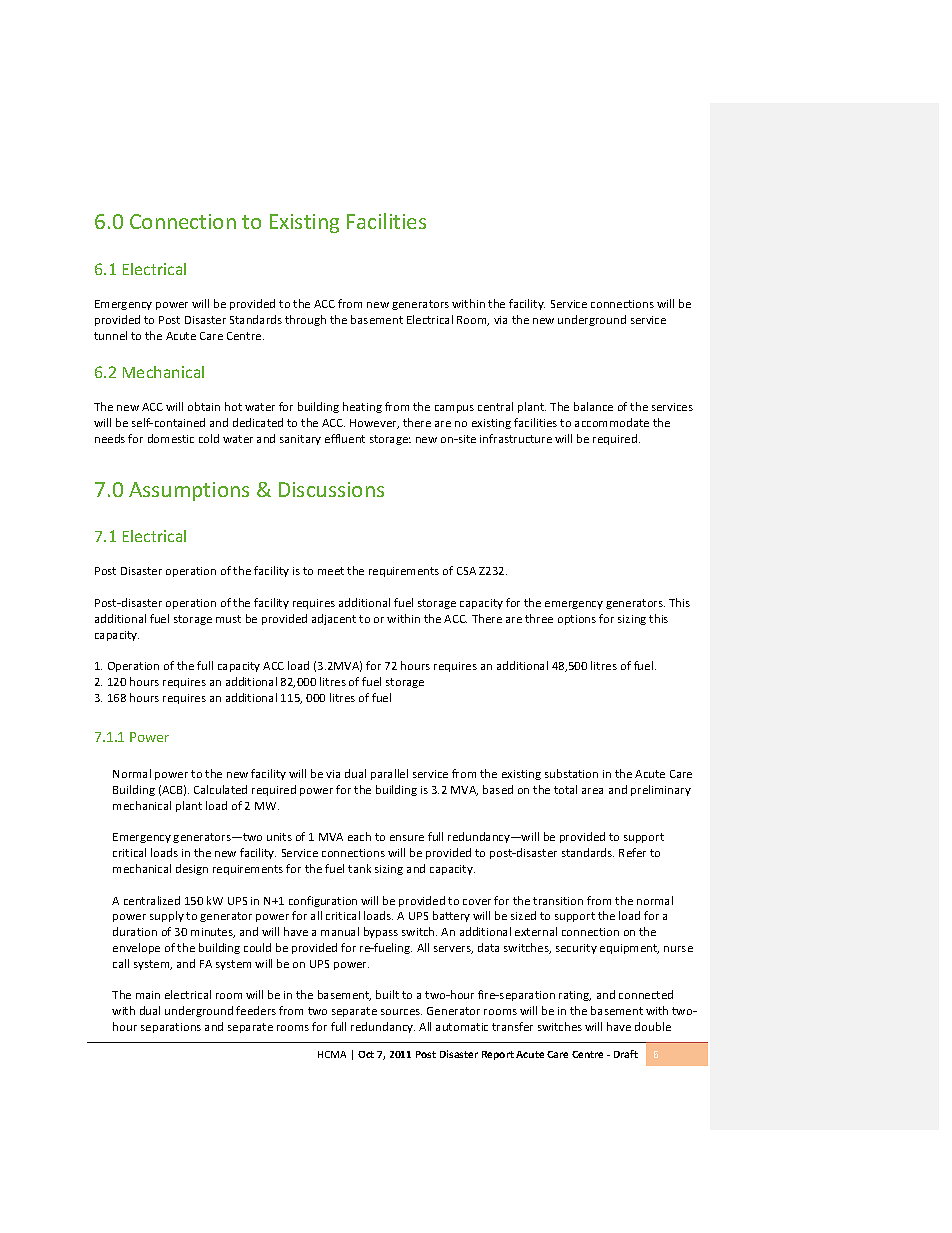 The height and width of the screenshot is (1233, 952). I want to click on adjacent, so click(334, 619).
